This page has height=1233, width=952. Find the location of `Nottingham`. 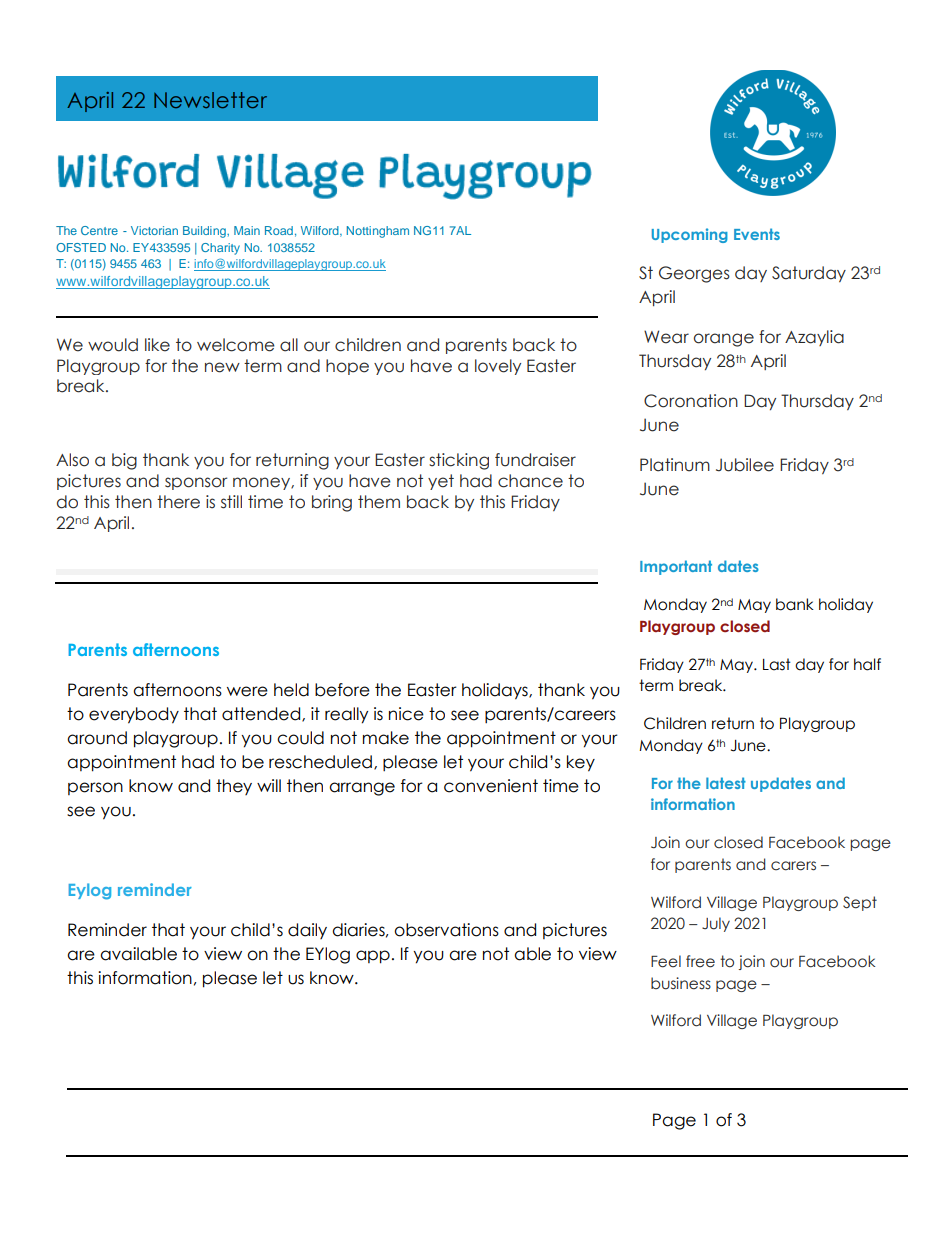

Nottingham is located at coordinates (378, 232).
